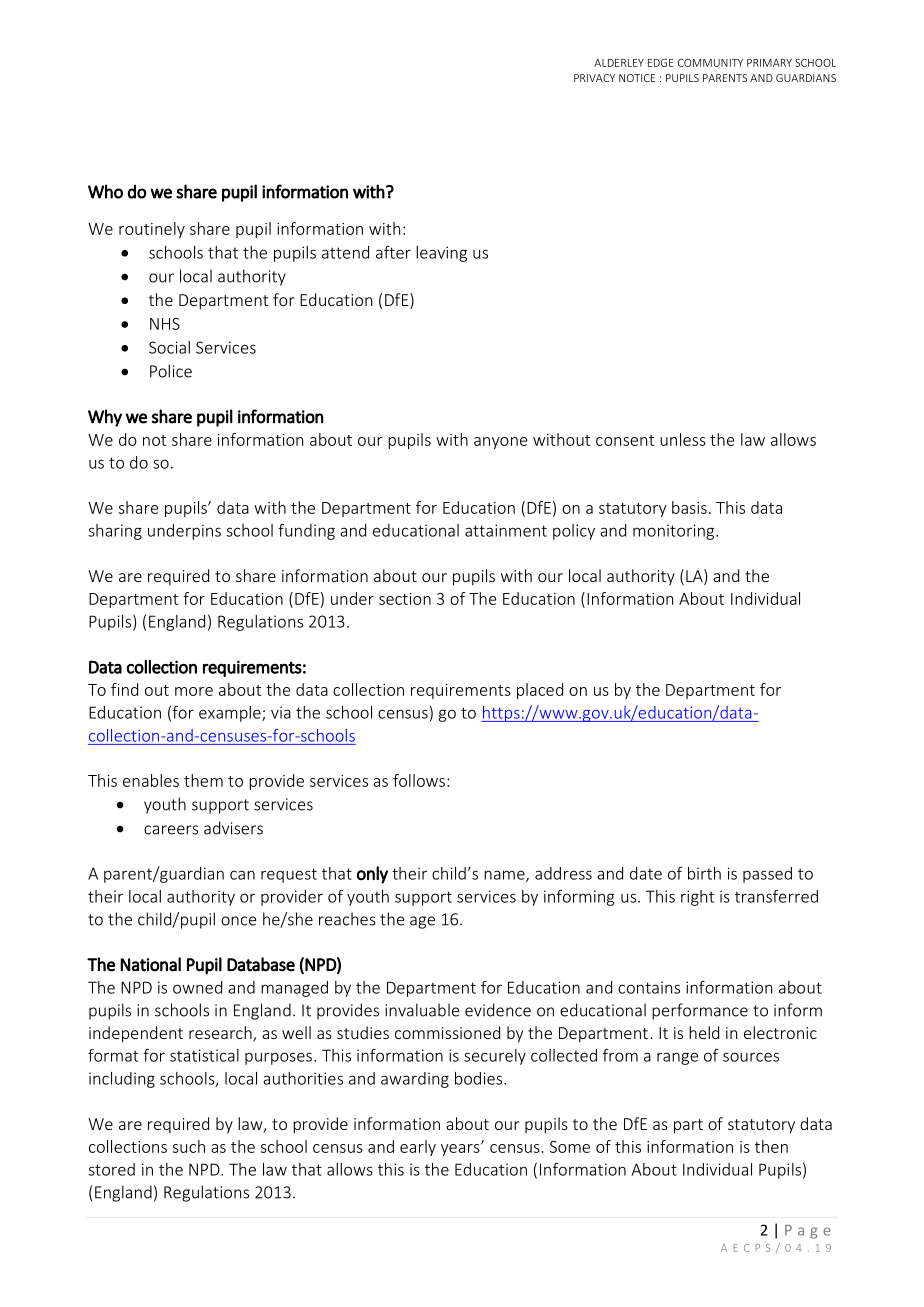 The width and height of the document is (924, 1307). I want to click on years, so click(461, 1149).
